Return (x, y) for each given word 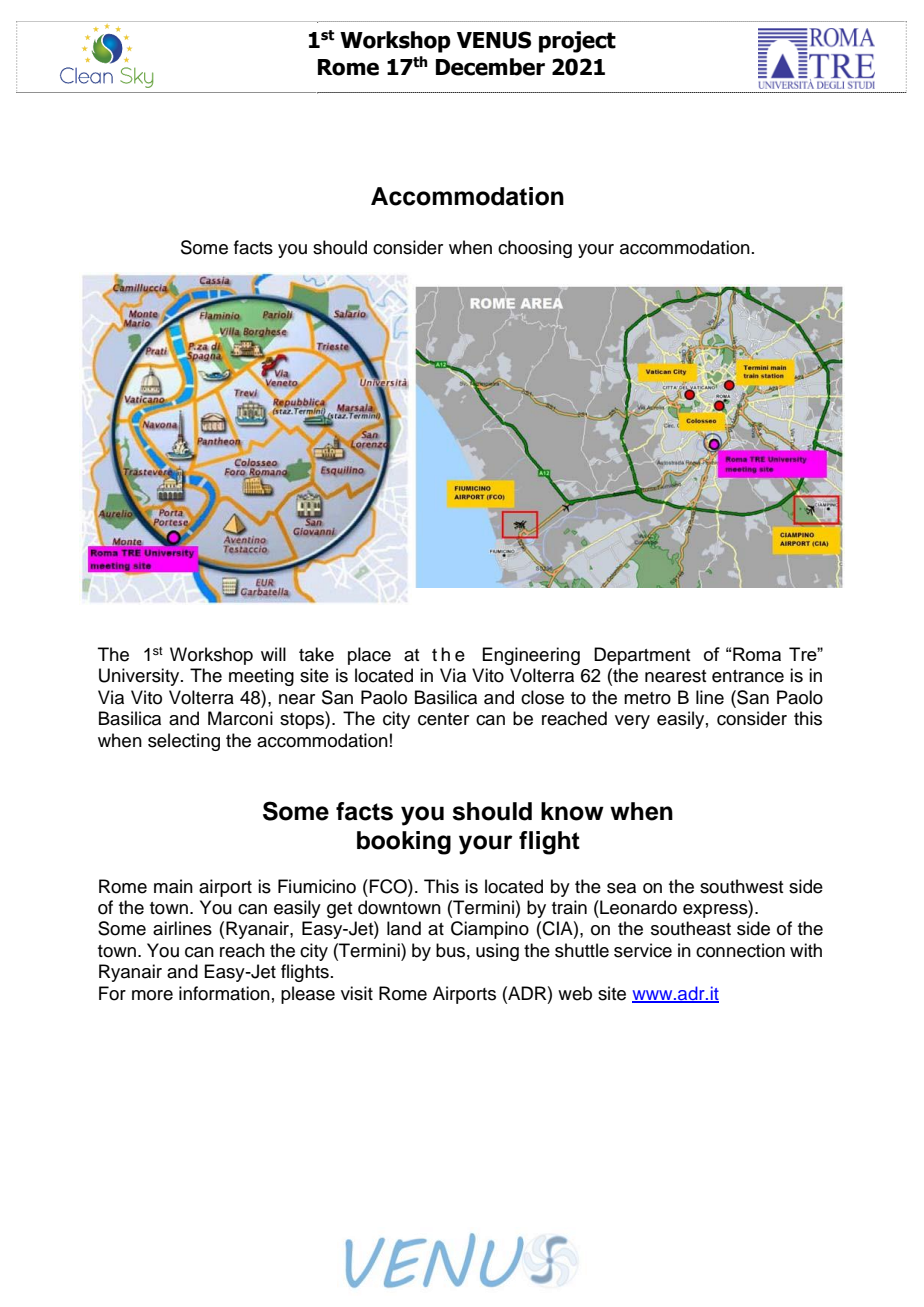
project (577, 42)
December (490, 67)
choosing (535, 249)
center (443, 719)
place (369, 656)
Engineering (531, 656)
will (273, 654)
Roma (757, 654)
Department (642, 656)
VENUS (494, 40)
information (224, 993)
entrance (748, 676)
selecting (184, 742)
